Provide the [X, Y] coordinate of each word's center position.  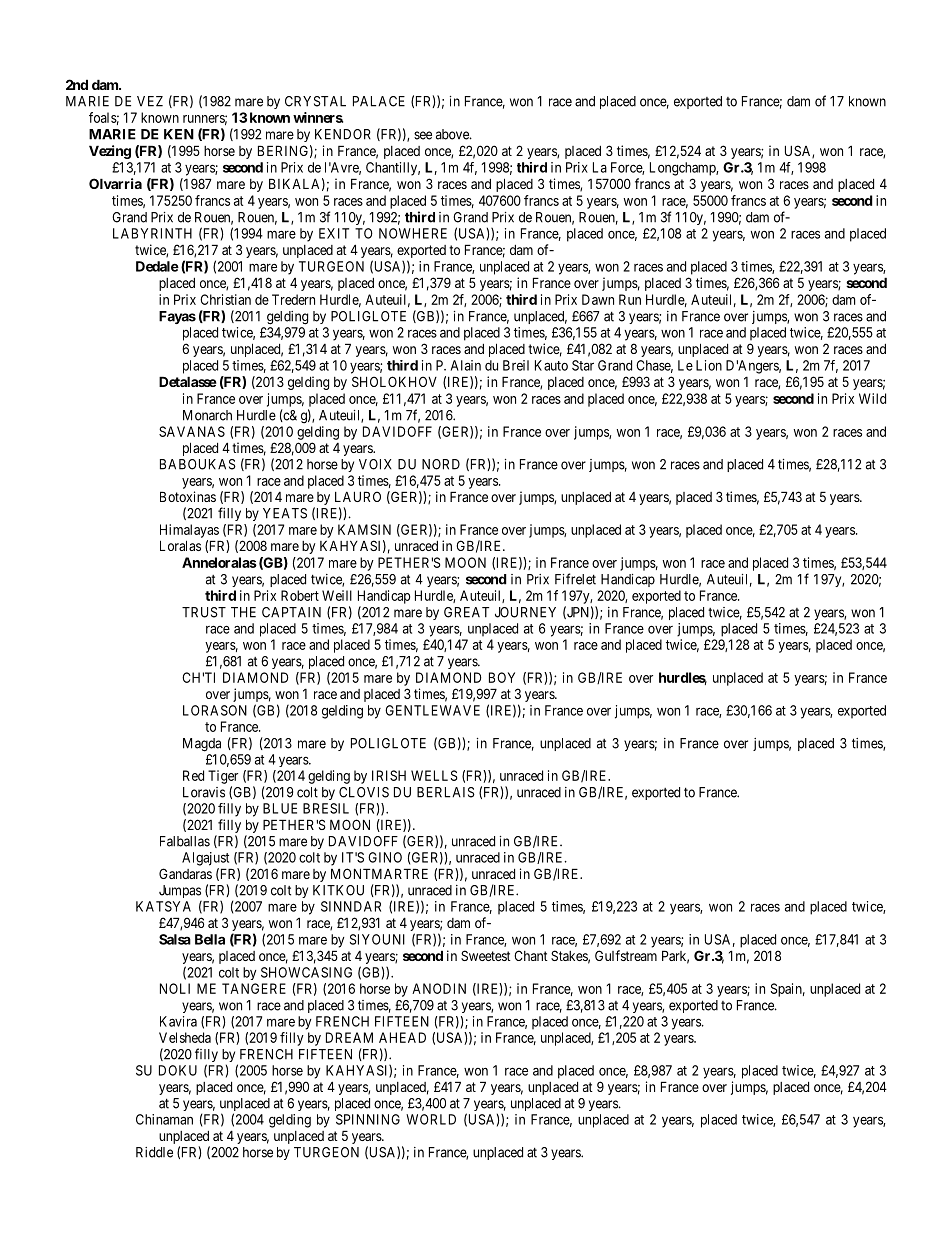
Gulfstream [626, 955]
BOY [502, 677]
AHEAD [402, 1037]
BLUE [280, 808]
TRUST [204, 612]
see [423, 135]
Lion [709, 365]
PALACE [379, 101]
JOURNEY [525, 612]
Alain [466, 365]
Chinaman [164, 1119]
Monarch [207, 415]
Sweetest [486, 955]
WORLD [431, 1119]
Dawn [598, 299]
